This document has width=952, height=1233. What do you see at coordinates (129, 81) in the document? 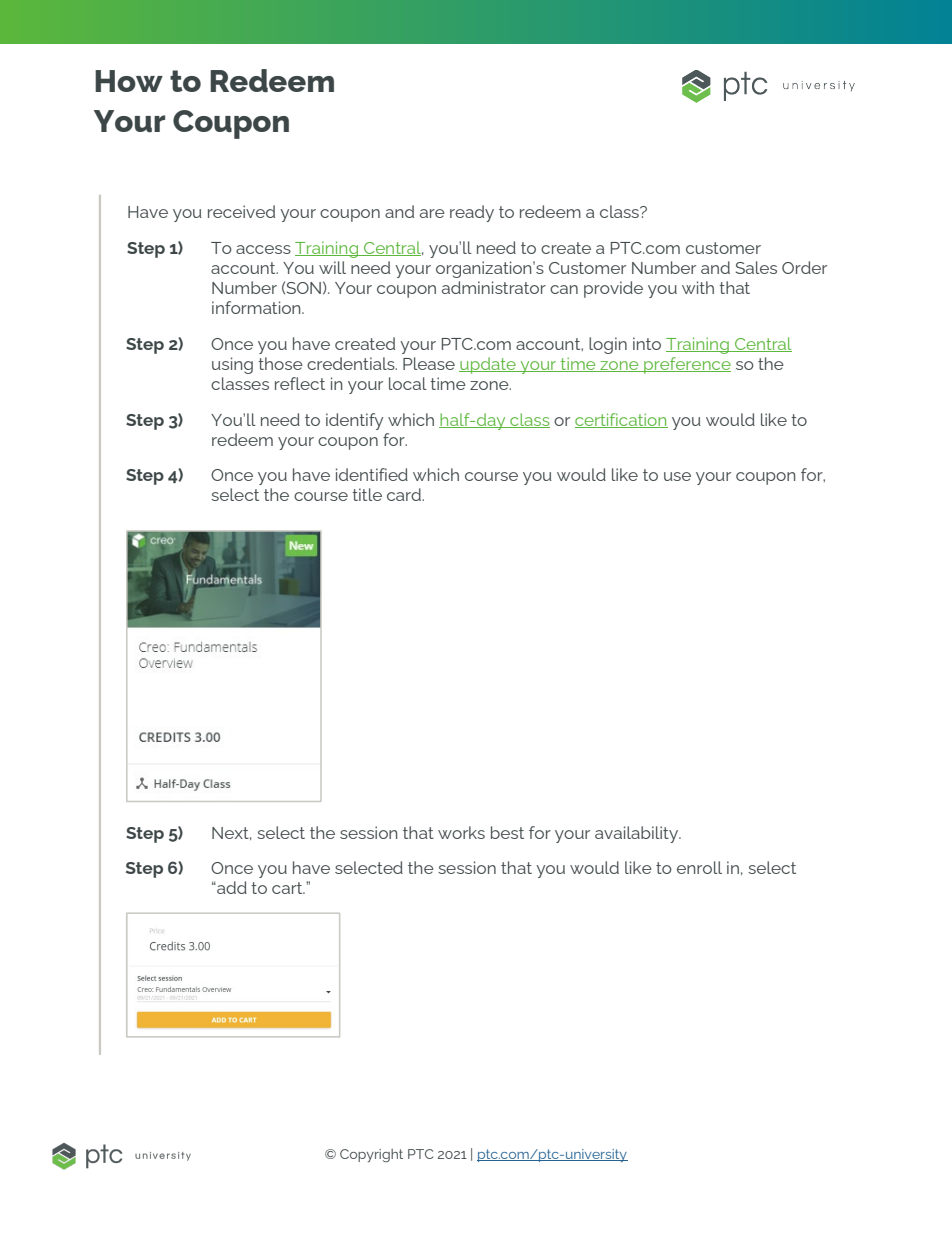
I see `How` at bounding box center [129, 81].
